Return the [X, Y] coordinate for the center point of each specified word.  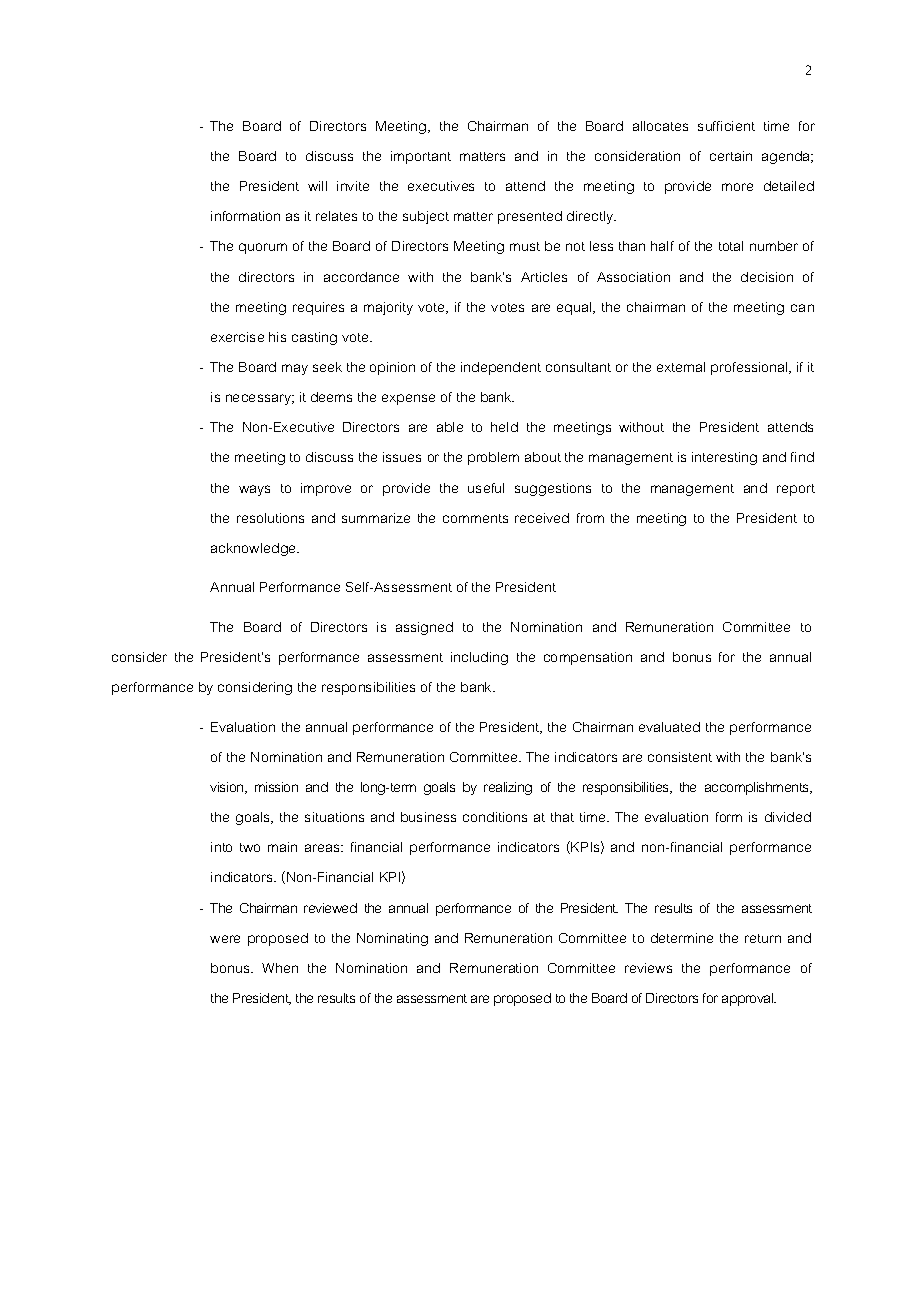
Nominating [392, 939]
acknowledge [255, 549]
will [317, 186]
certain [731, 156]
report [796, 490]
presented [530, 217]
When [280, 968]
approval [749, 999]
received [542, 518]
